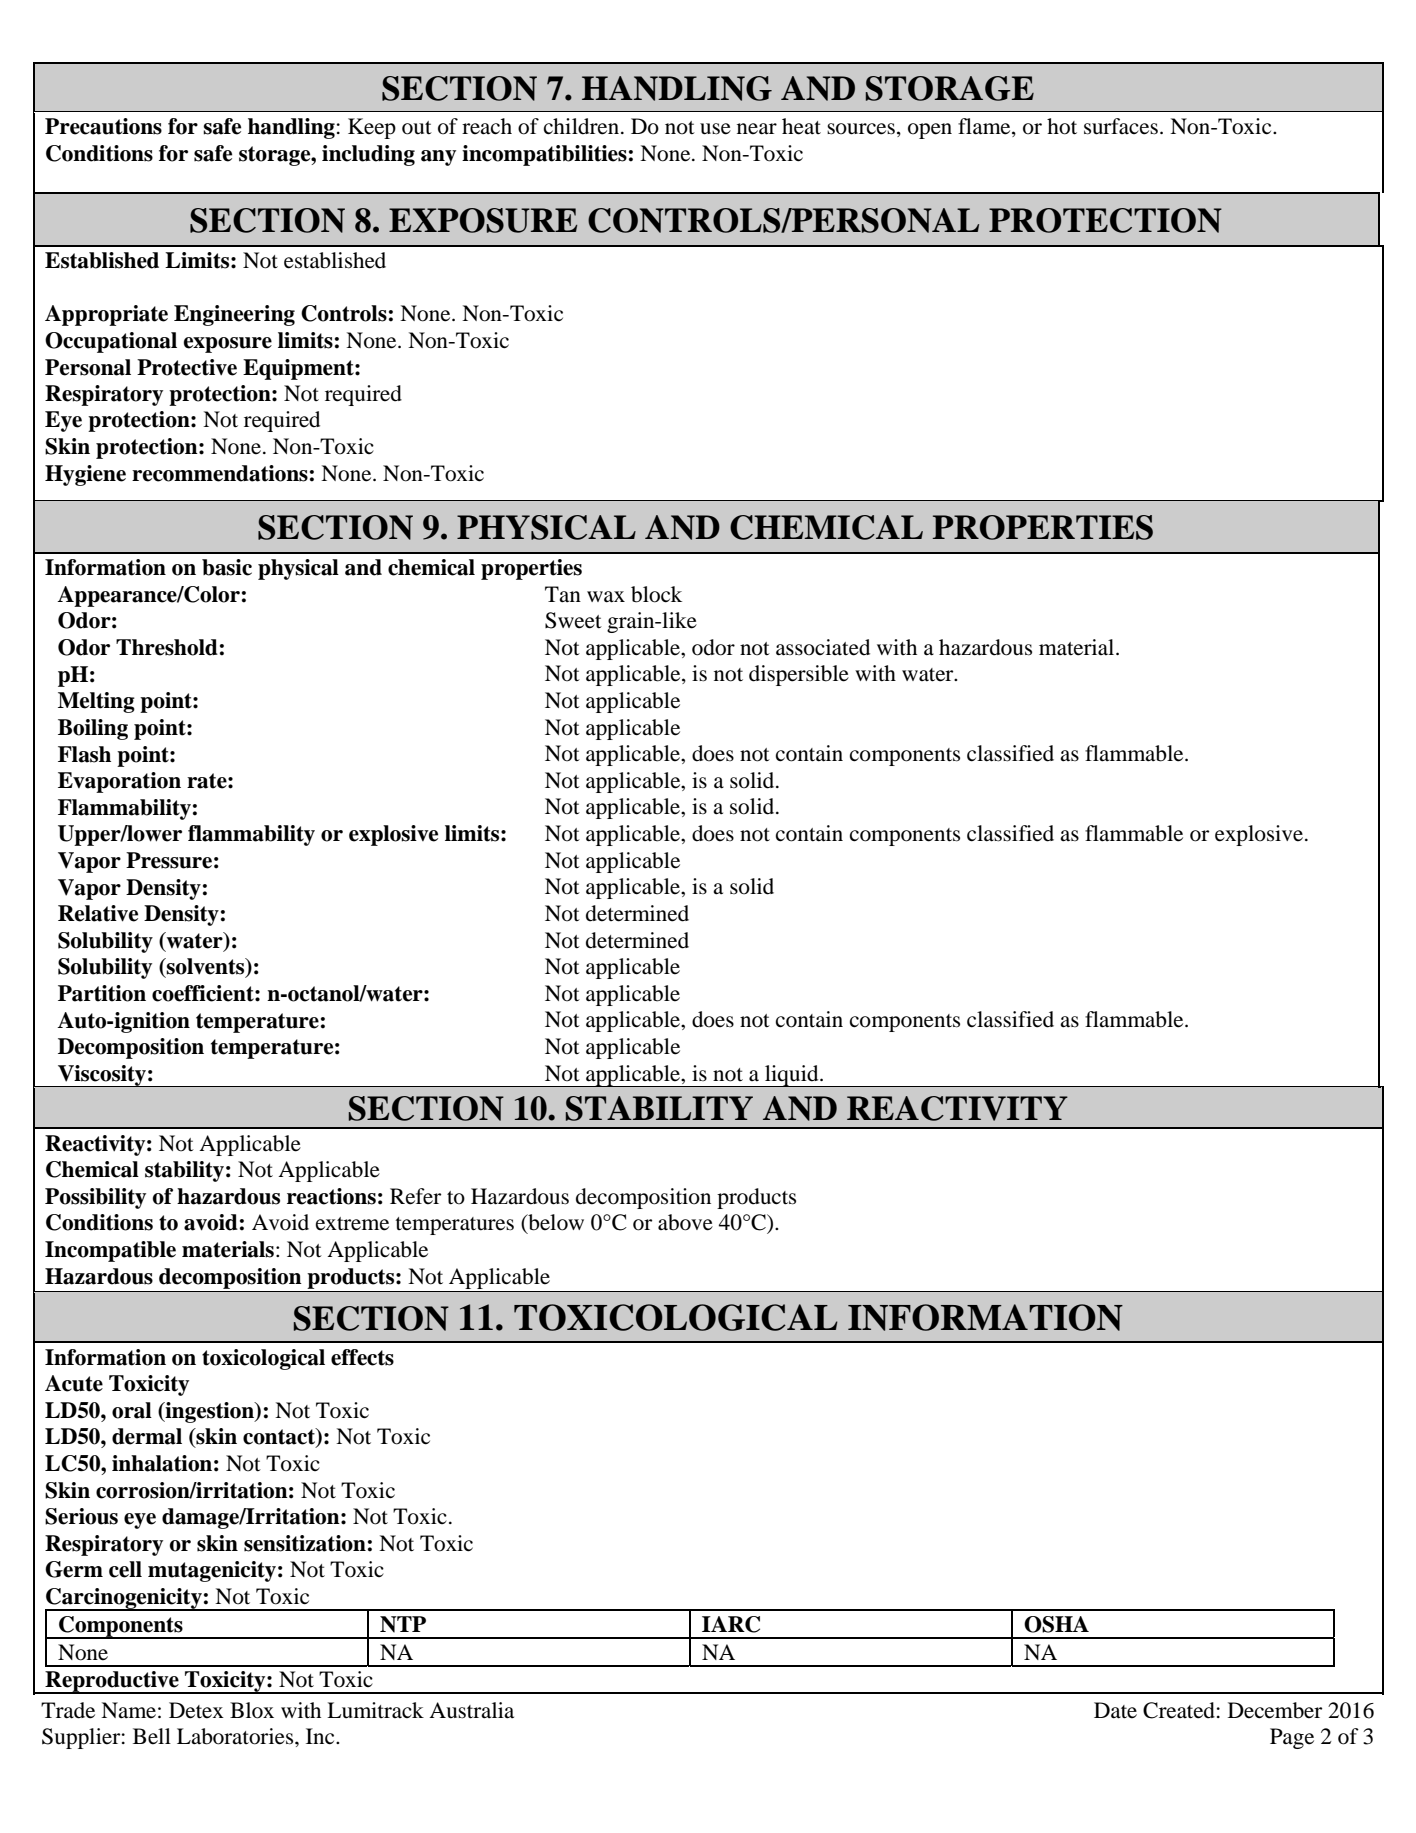  I want to click on use, so click(715, 129).
